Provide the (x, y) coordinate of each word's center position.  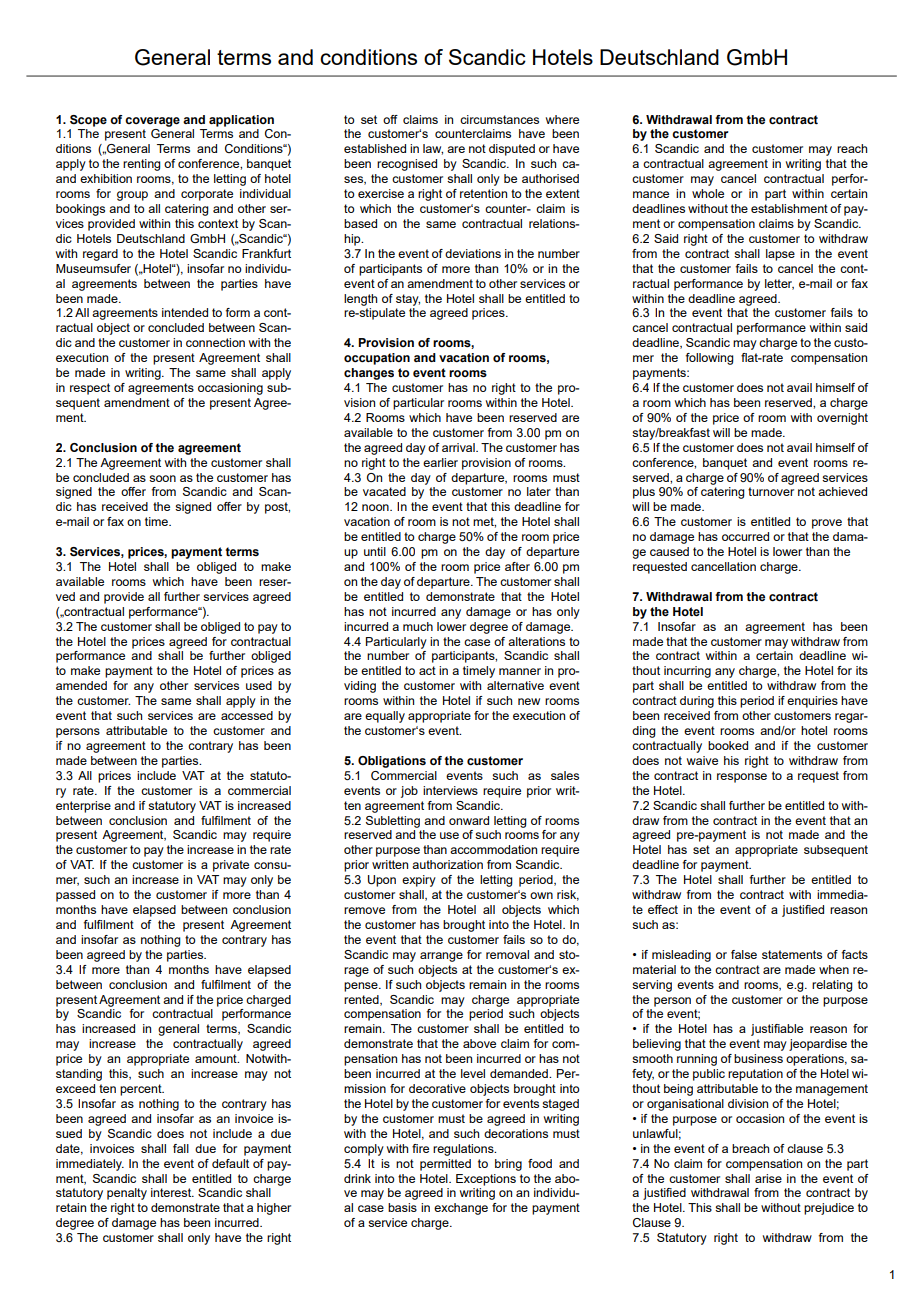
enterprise (83, 807)
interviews (450, 790)
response (742, 778)
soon (162, 478)
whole (708, 193)
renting (142, 165)
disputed (512, 150)
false (744, 954)
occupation (377, 359)
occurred (745, 536)
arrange (441, 957)
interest (172, 1192)
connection (215, 342)
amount (217, 1058)
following (710, 359)
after (517, 566)
